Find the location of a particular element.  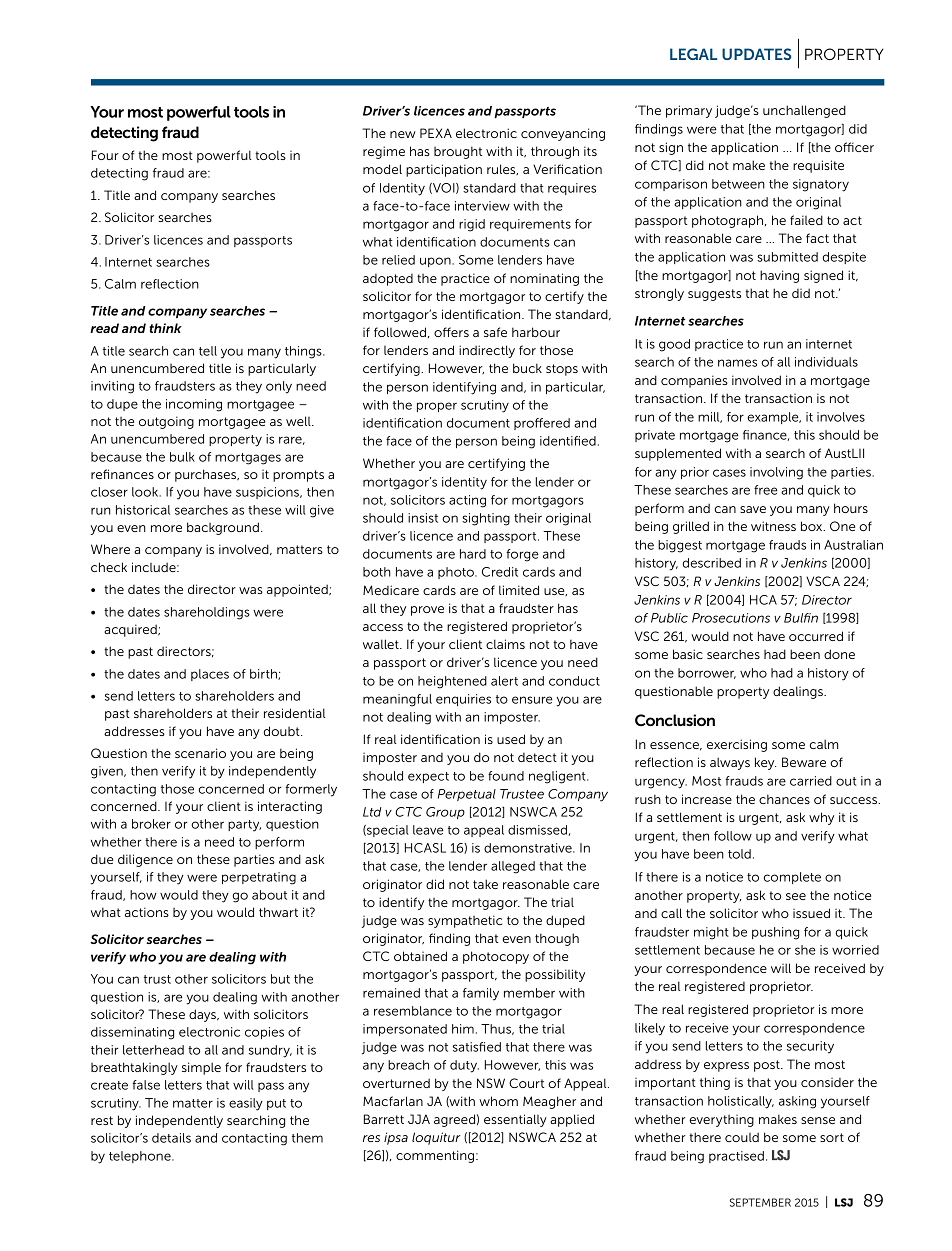

brought is located at coordinates (458, 152).
